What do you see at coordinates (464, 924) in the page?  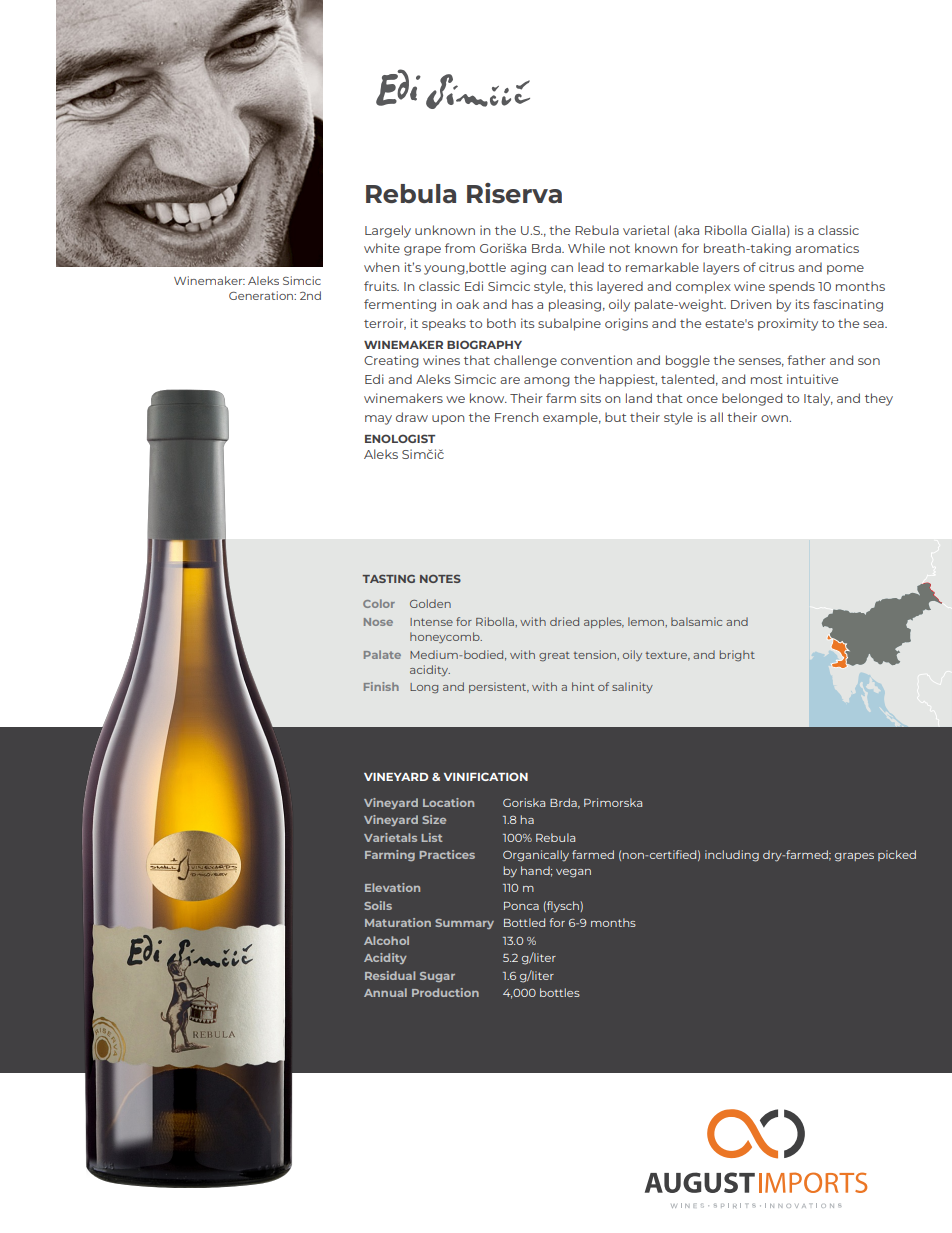 I see `Summary` at bounding box center [464, 924].
